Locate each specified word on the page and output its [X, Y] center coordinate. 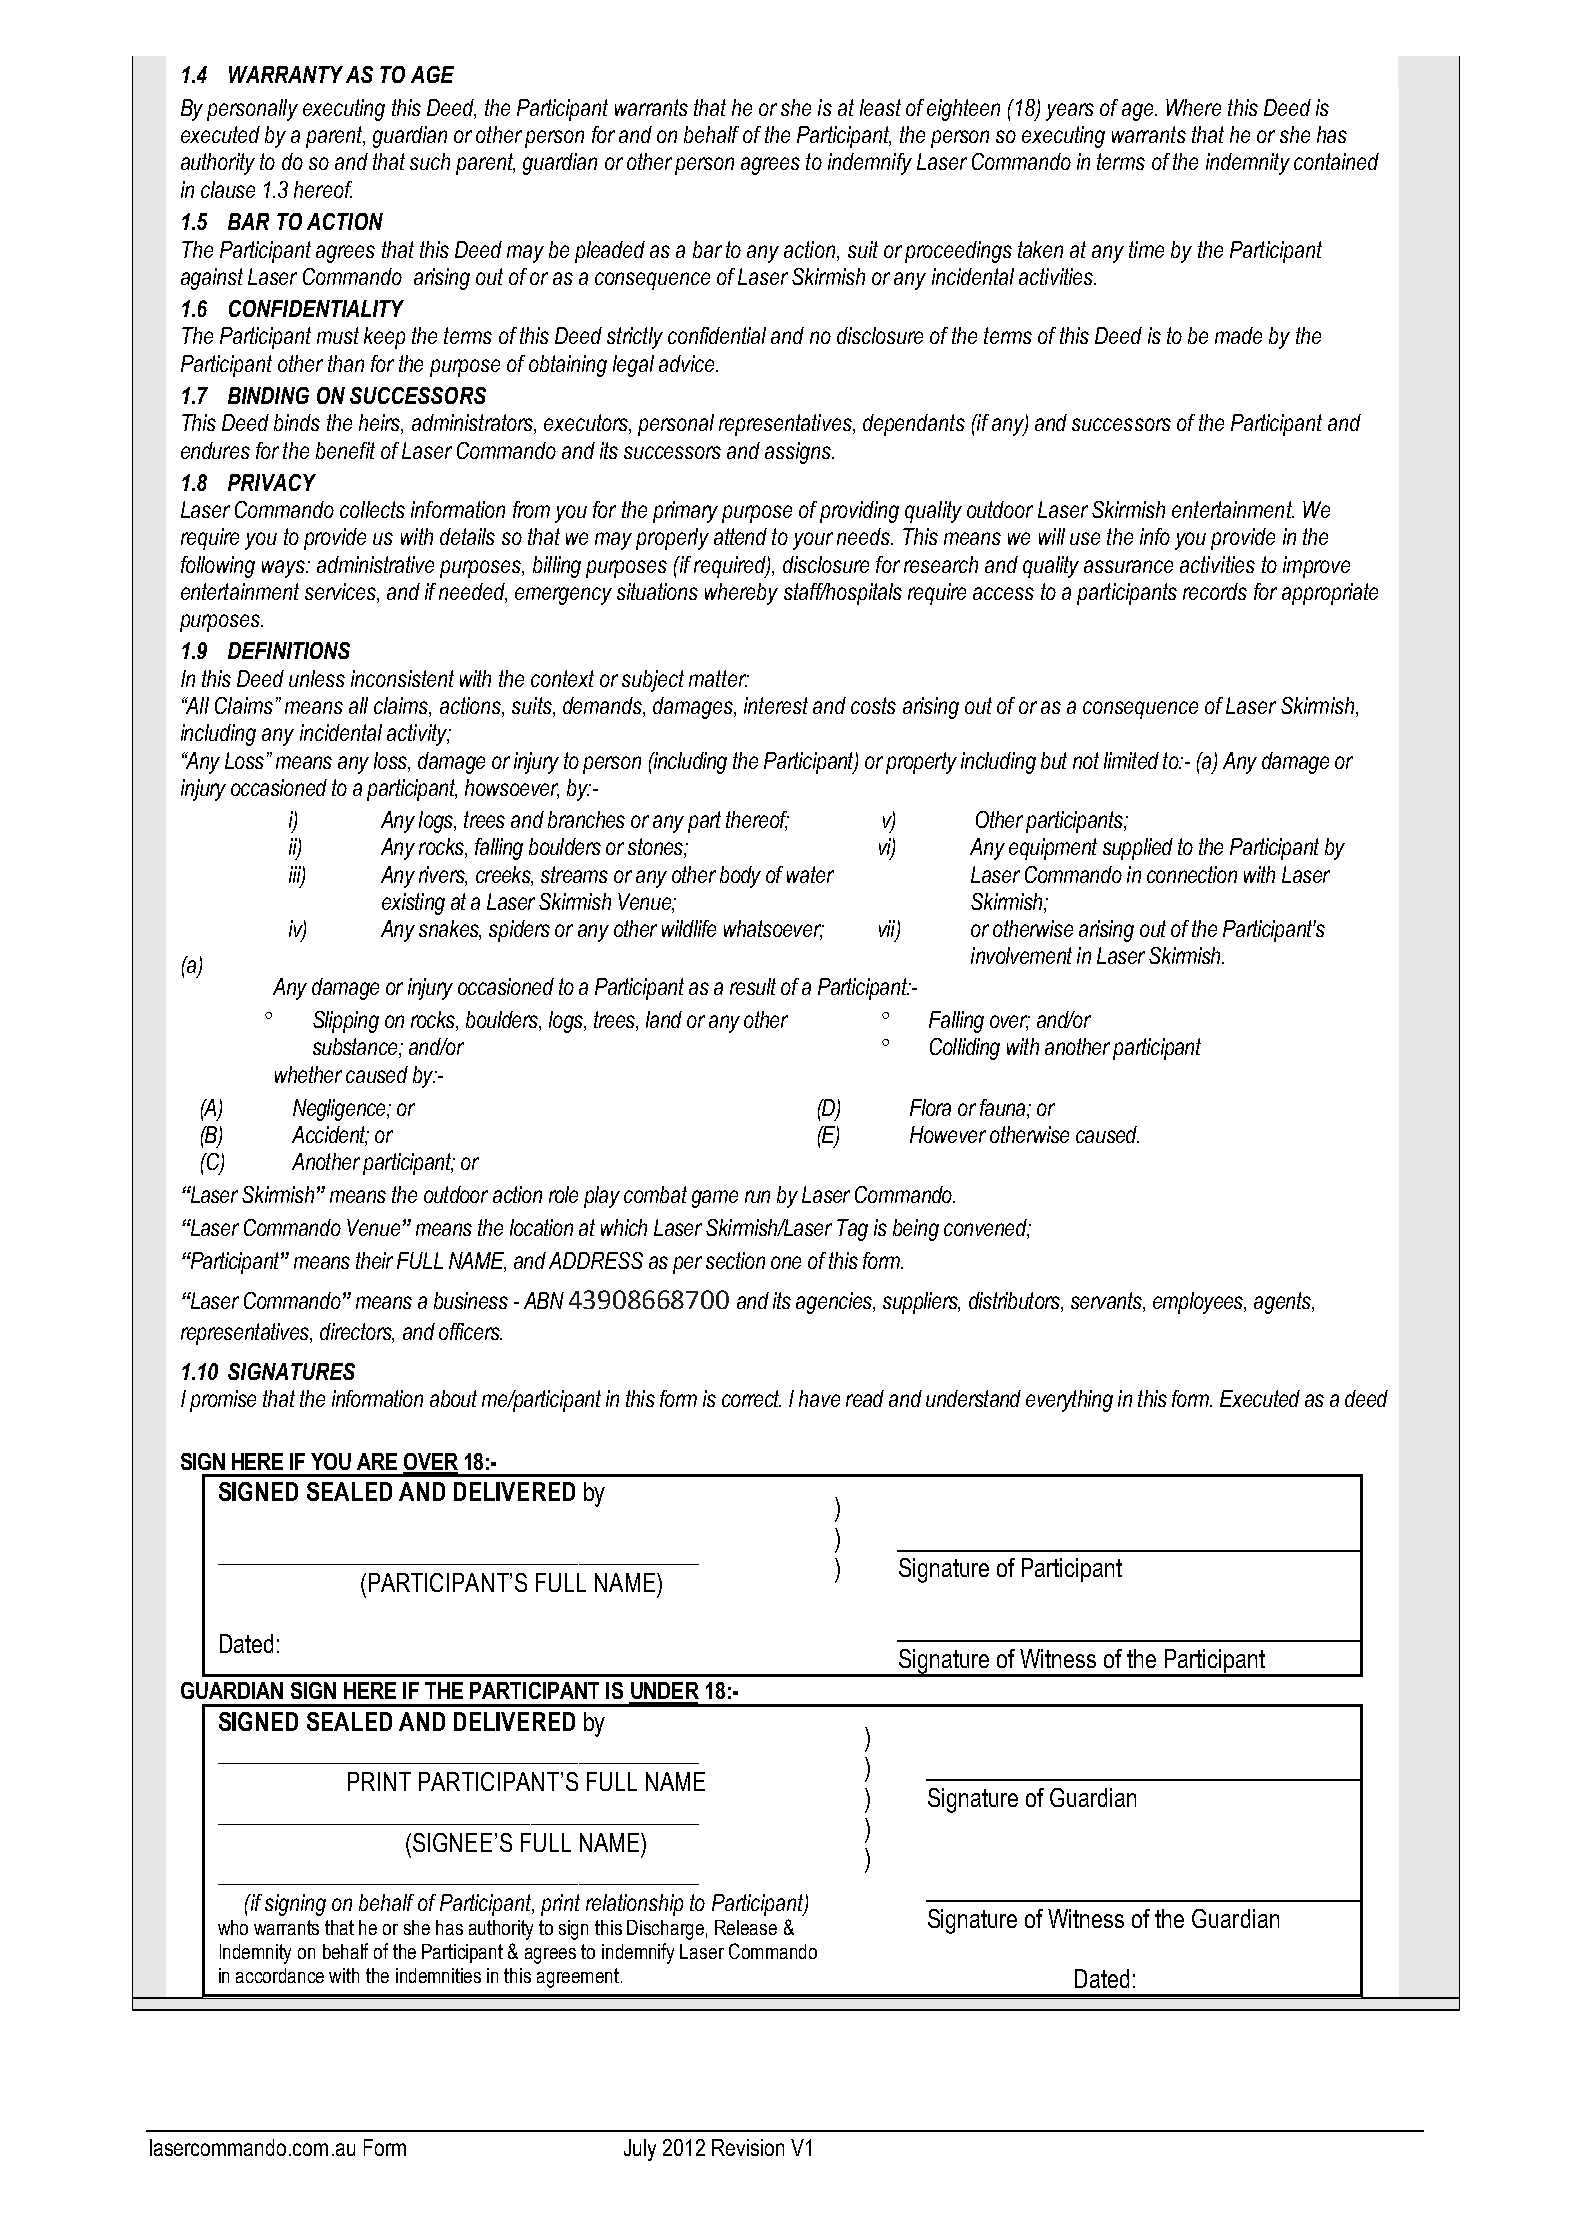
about [453, 1398]
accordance [280, 1975]
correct [751, 1398]
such [430, 161]
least [880, 107]
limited [1131, 760]
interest [776, 705]
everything [1069, 1401]
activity [418, 735]
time [1146, 249]
